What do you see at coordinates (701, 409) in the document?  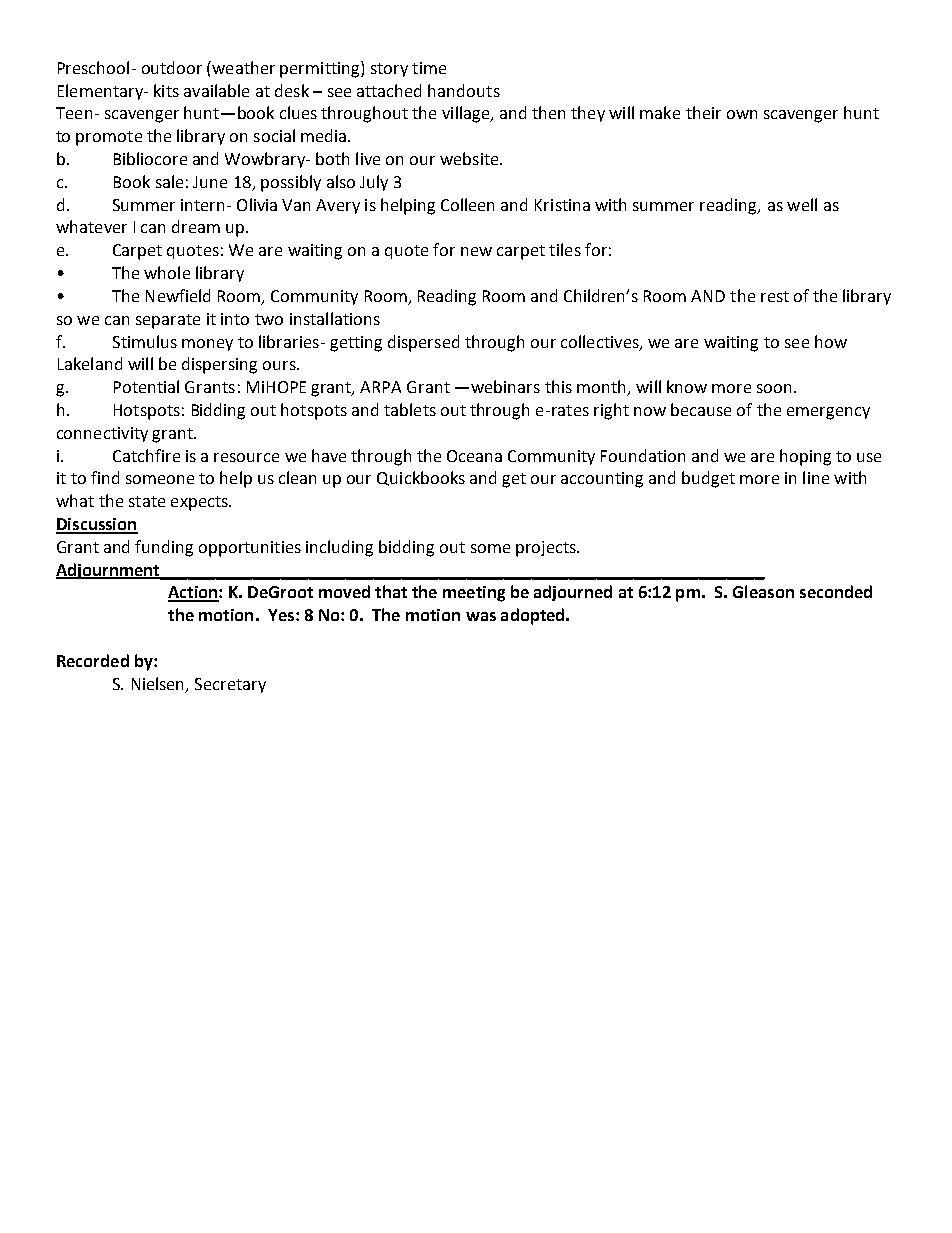 I see `because` at bounding box center [701, 409].
